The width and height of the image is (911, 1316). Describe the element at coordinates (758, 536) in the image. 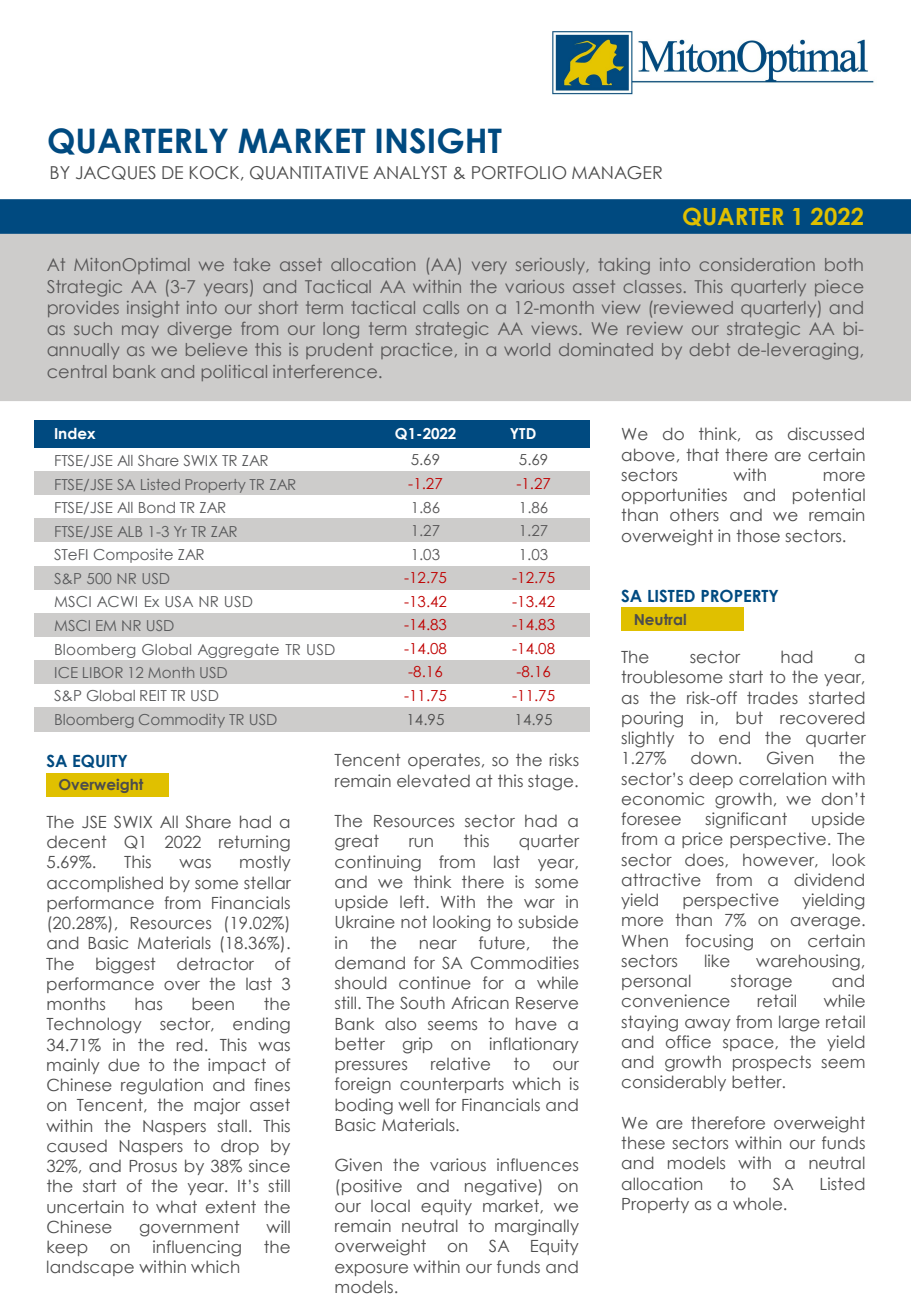

I see `those` at that location.
